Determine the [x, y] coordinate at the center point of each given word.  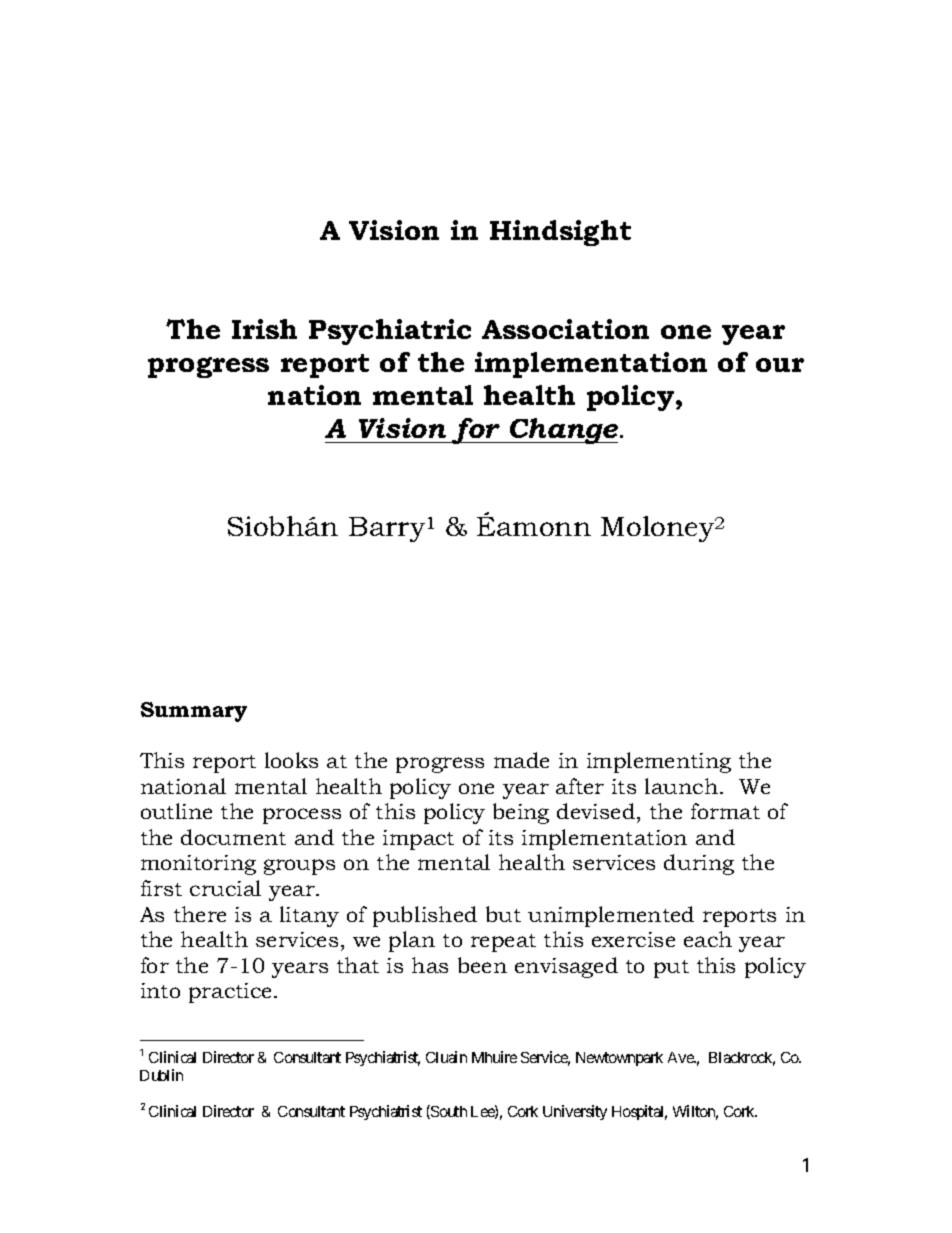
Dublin [161, 1075]
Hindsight [560, 233]
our [780, 365]
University [575, 1112]
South [448, 1112]
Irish [264, 329]
